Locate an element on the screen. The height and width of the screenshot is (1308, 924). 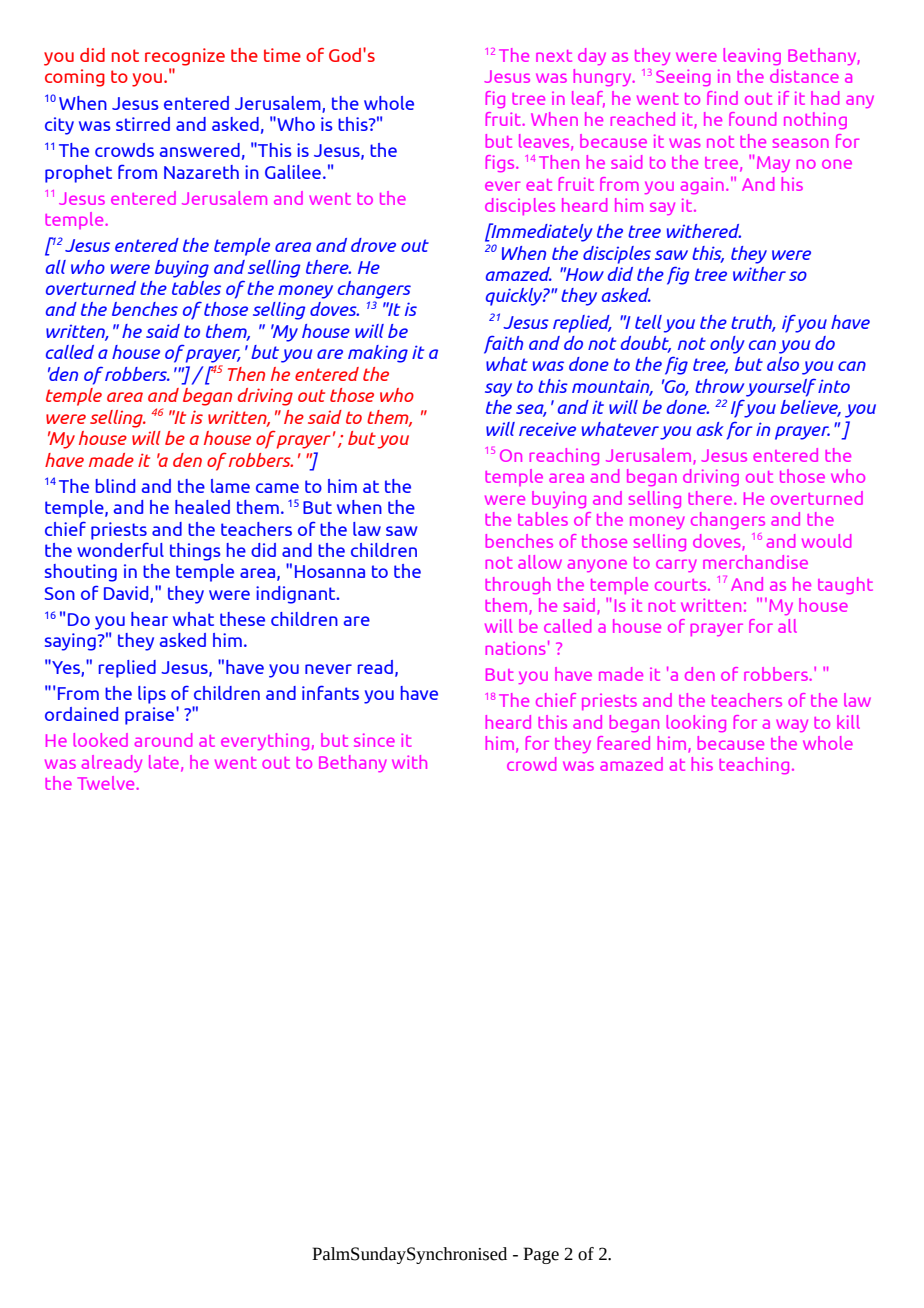
Twelve is located at coordinates (107, 783).
